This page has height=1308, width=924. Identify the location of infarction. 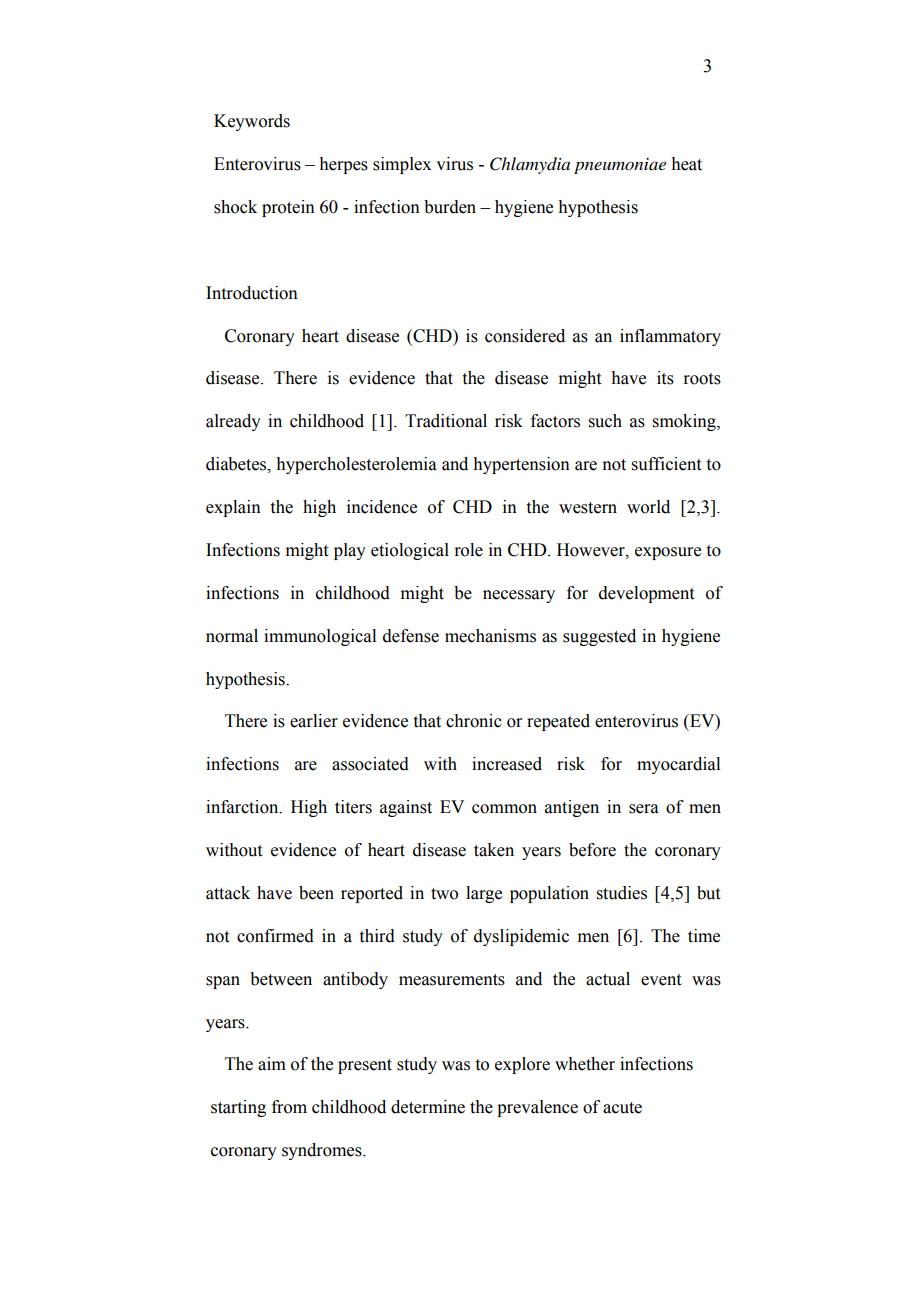
(243, 807).
